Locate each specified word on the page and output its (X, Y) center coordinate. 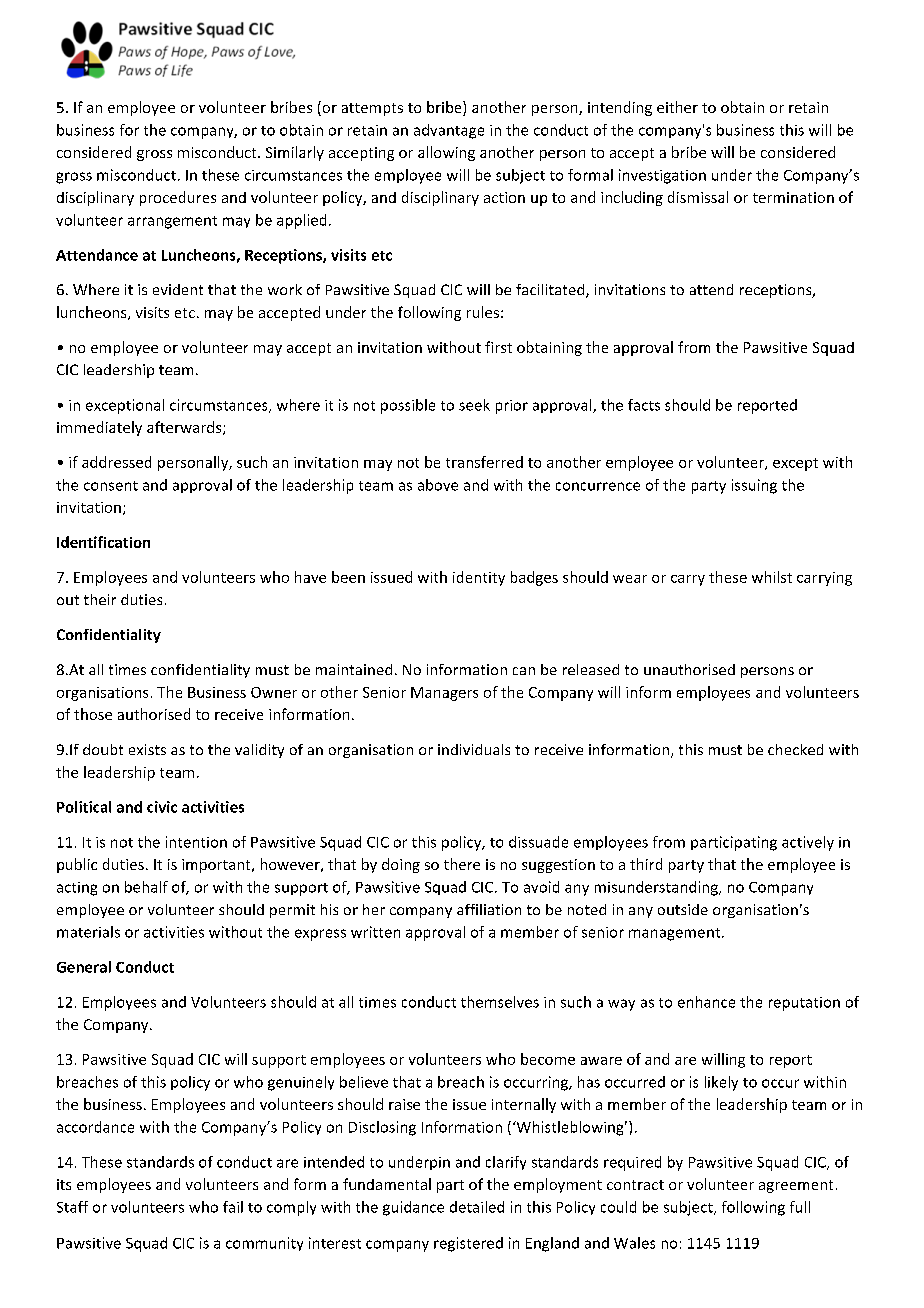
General (84, 967)
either (677, 107)
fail (233, 1207)
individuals (474, 749)
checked (795, 749)
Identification (103, 542)
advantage (449, 131)
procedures (178, 198)
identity (479, 578)
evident (178, 289)
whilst (772, 577)
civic (162, 807)
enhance (706, 1002)
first (498, 347)
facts (644, 405)
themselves (500, 1002)
